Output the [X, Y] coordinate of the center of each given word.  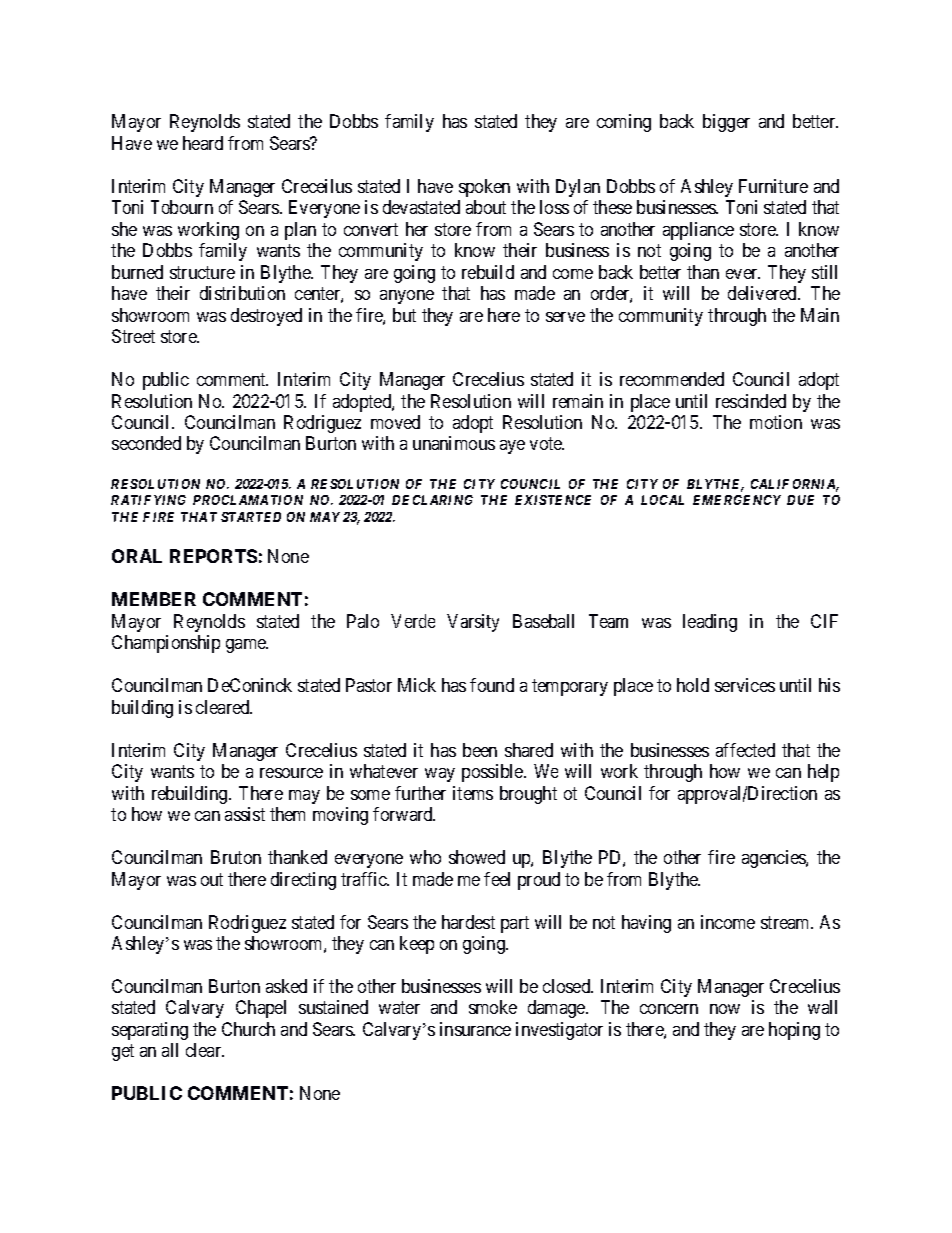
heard [203, 143]
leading [710, 623]
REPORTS [213, 556]
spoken [484, 188]
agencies [774, 859]
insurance [475, 1029]
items [473, 793]
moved [395, 422]
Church [248, 1029]
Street [133, 336]
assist [245, 814]
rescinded [751, 401]
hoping [794, 1031]
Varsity [473, 623]
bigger [726, 123]
